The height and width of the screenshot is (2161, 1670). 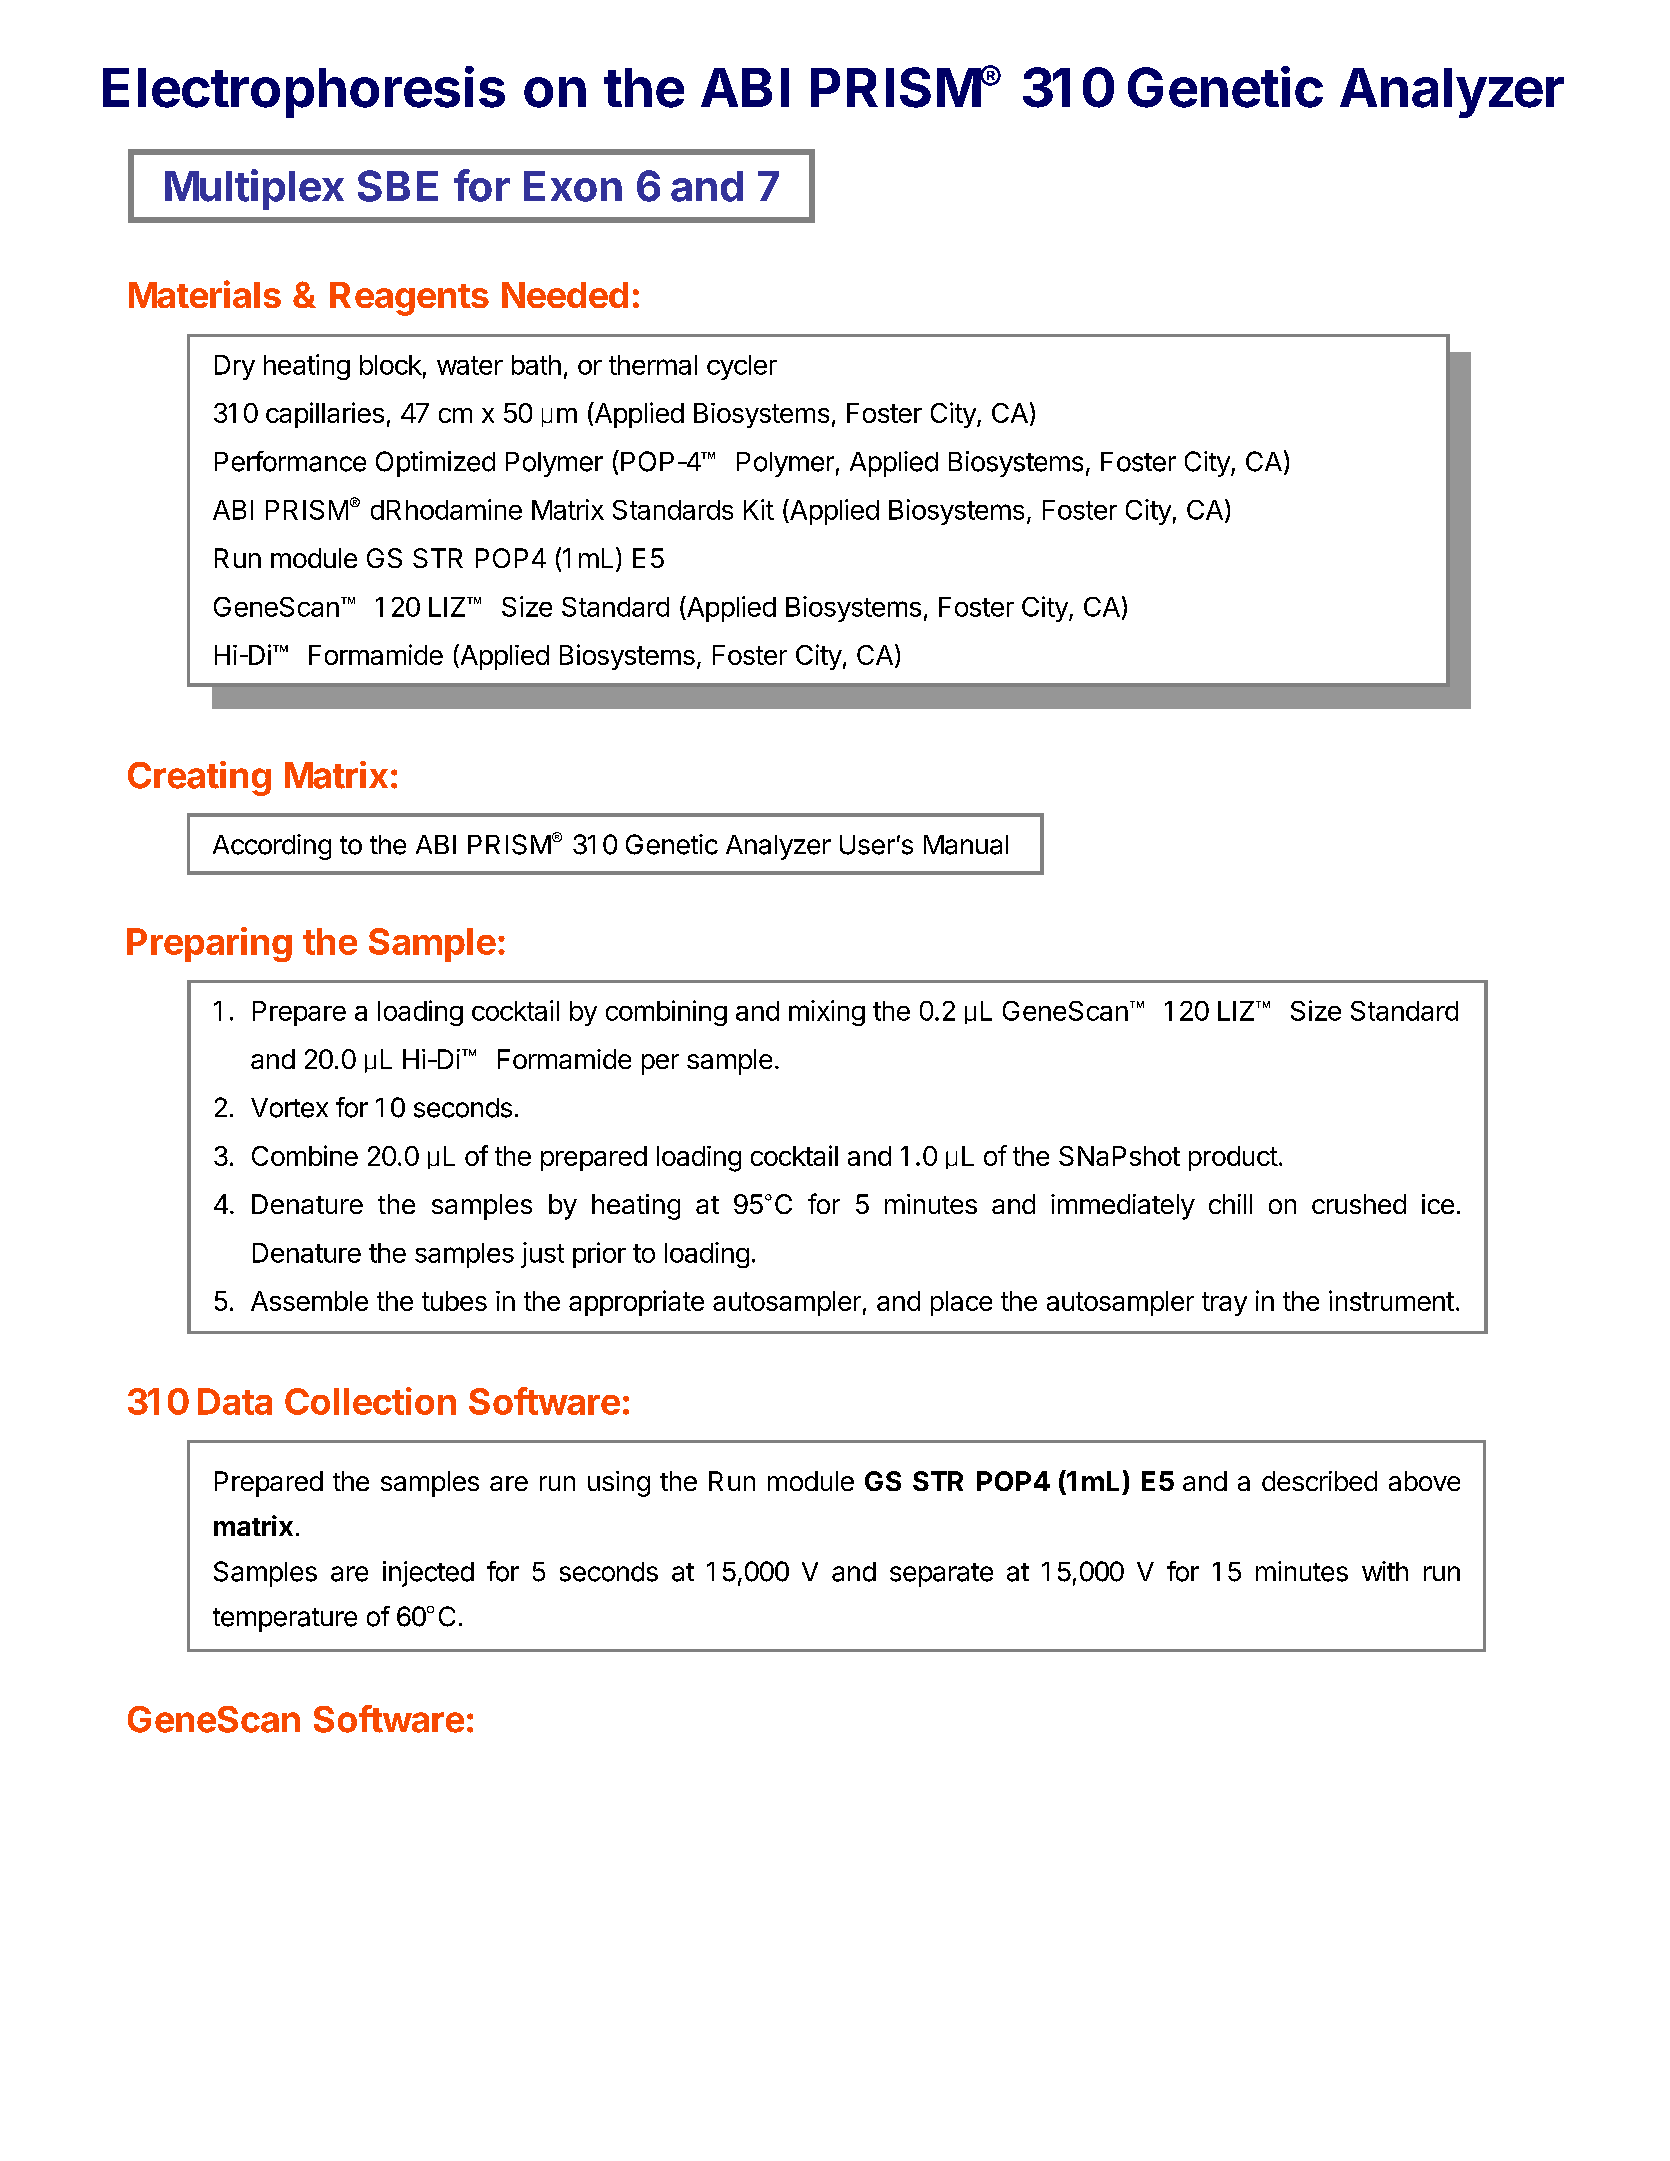 What do you see at coordinates (573, 186) in the screenshot?
I see `Exon` at bounding box center [573, 186].
